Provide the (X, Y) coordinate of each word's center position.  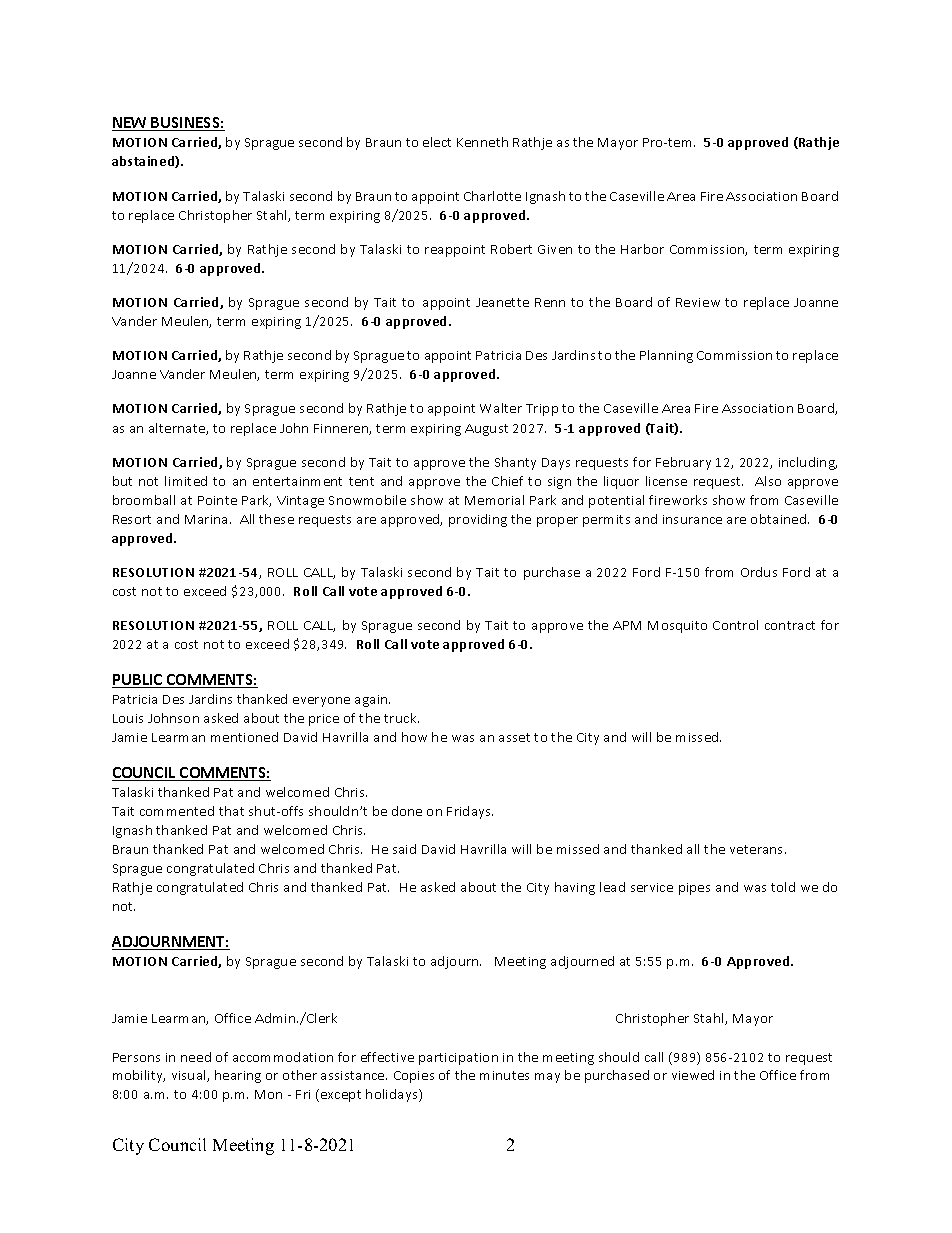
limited (186, 481)
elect (437, 142)
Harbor (642, 249)
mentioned (244, 737)
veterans (758, 849)
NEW (130, 124)
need (196, 1057)
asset (514, 737)
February (683, 463)
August (486, 430)
